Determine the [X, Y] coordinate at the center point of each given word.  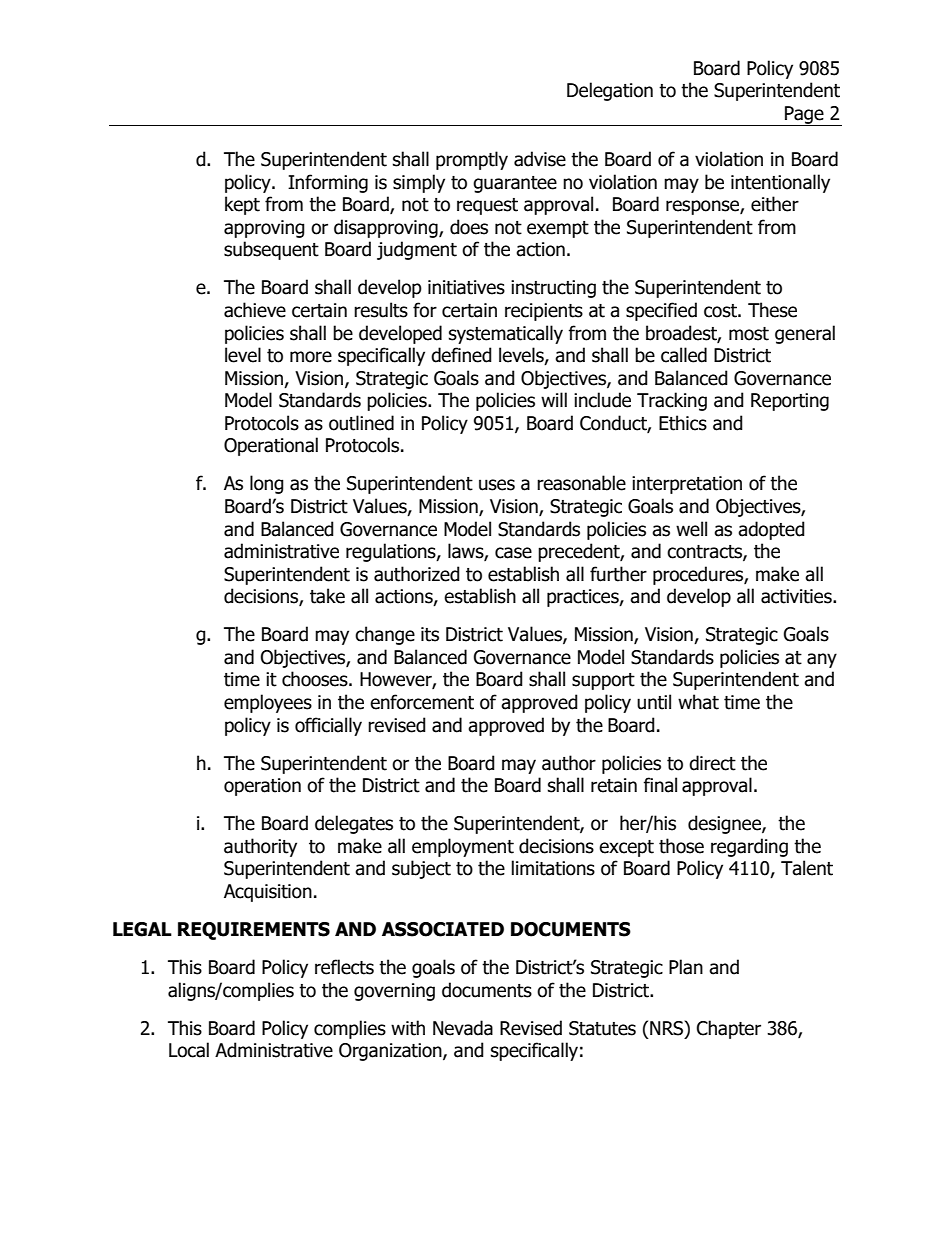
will [554, 399]
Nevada [463, 1028]
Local [189, 1050]
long [267, 484]
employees [268, 703]
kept [242, 205]
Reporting [790, 402]
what [698, 702]
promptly [472, 160]
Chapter [729, 1029]
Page [804, 116]
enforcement [422, 702]
